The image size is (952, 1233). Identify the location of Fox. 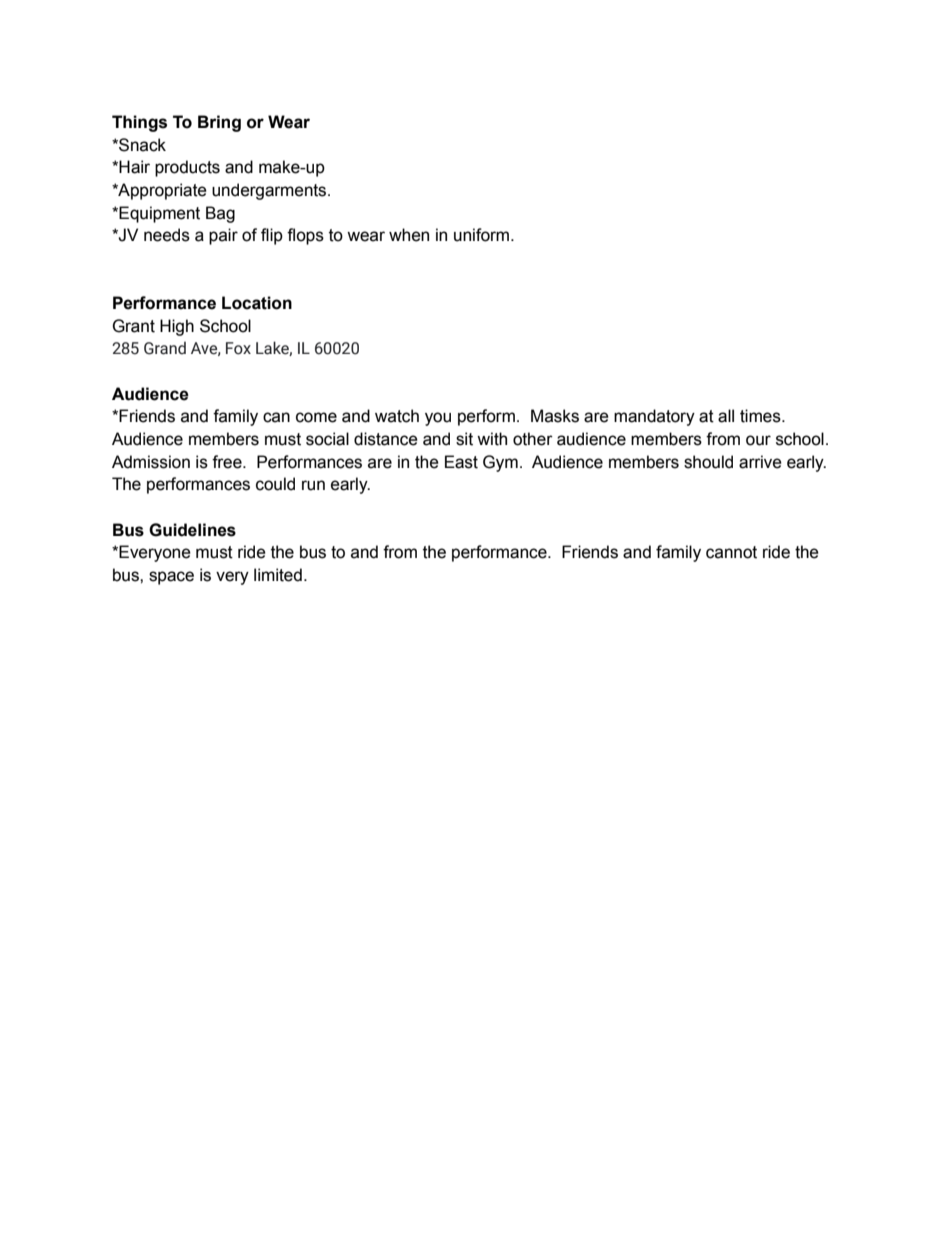
(238, 348).
